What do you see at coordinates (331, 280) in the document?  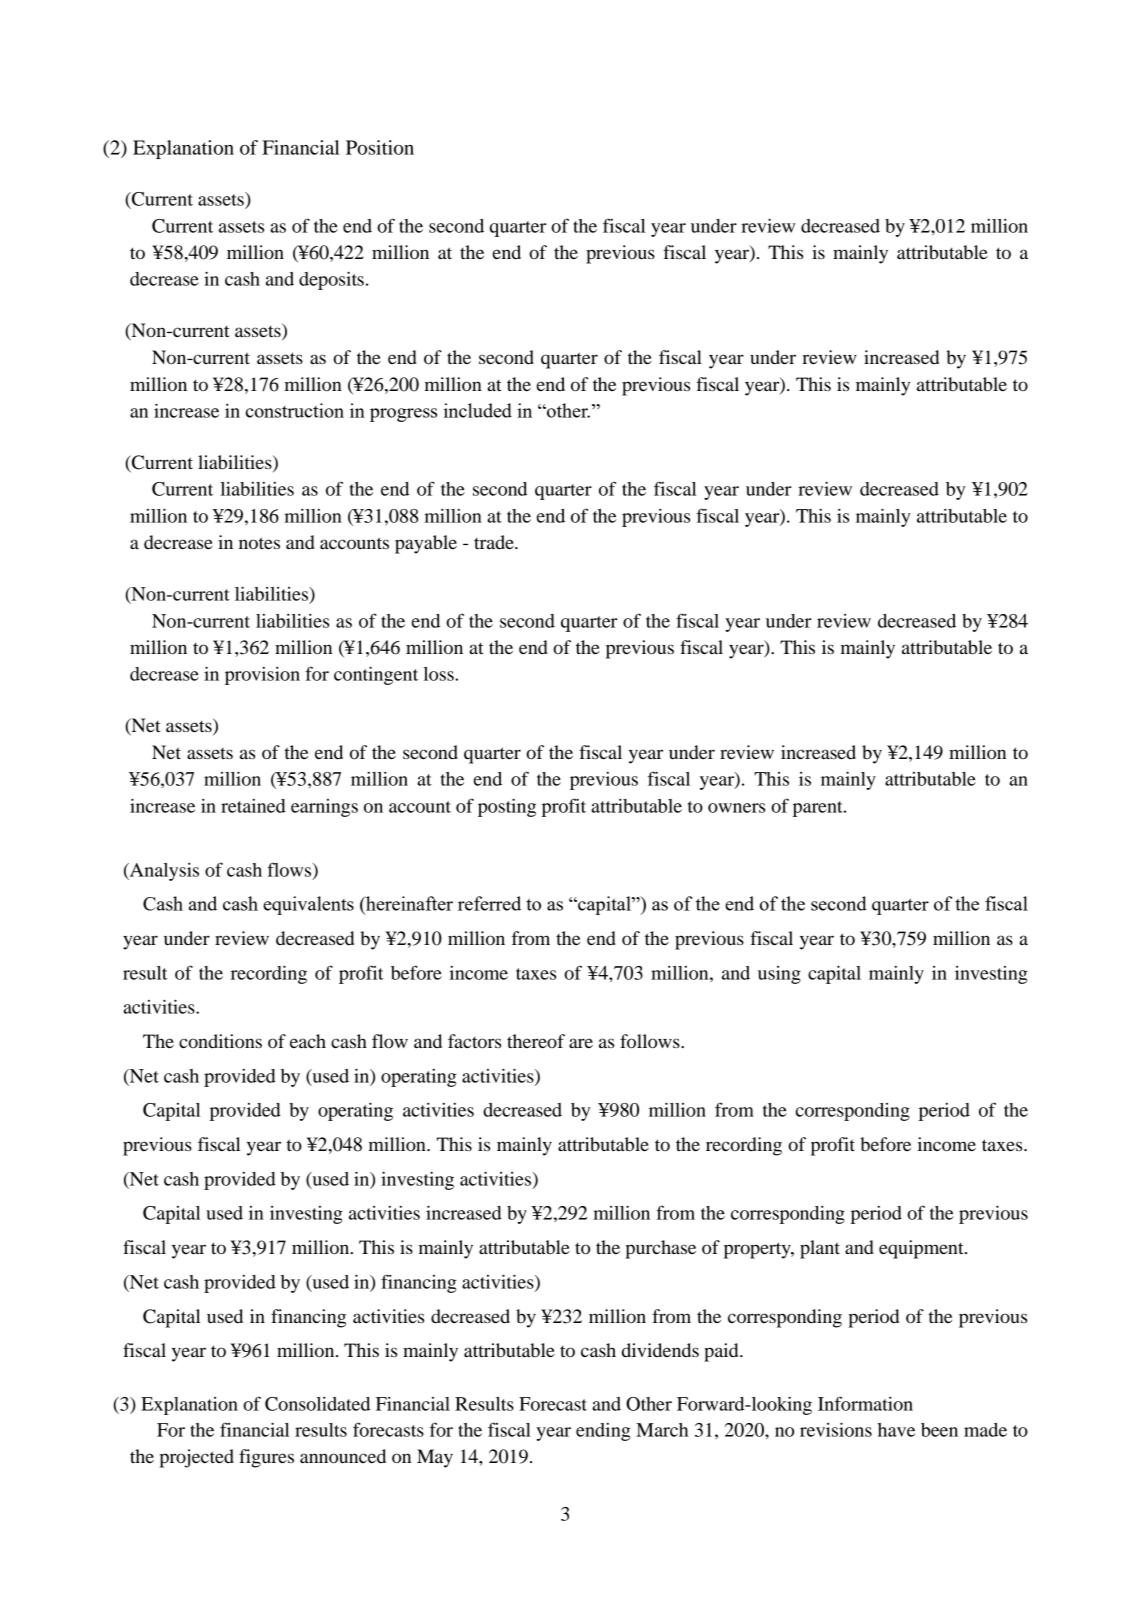 I see `deposits` at bounding box center [331, 280].
